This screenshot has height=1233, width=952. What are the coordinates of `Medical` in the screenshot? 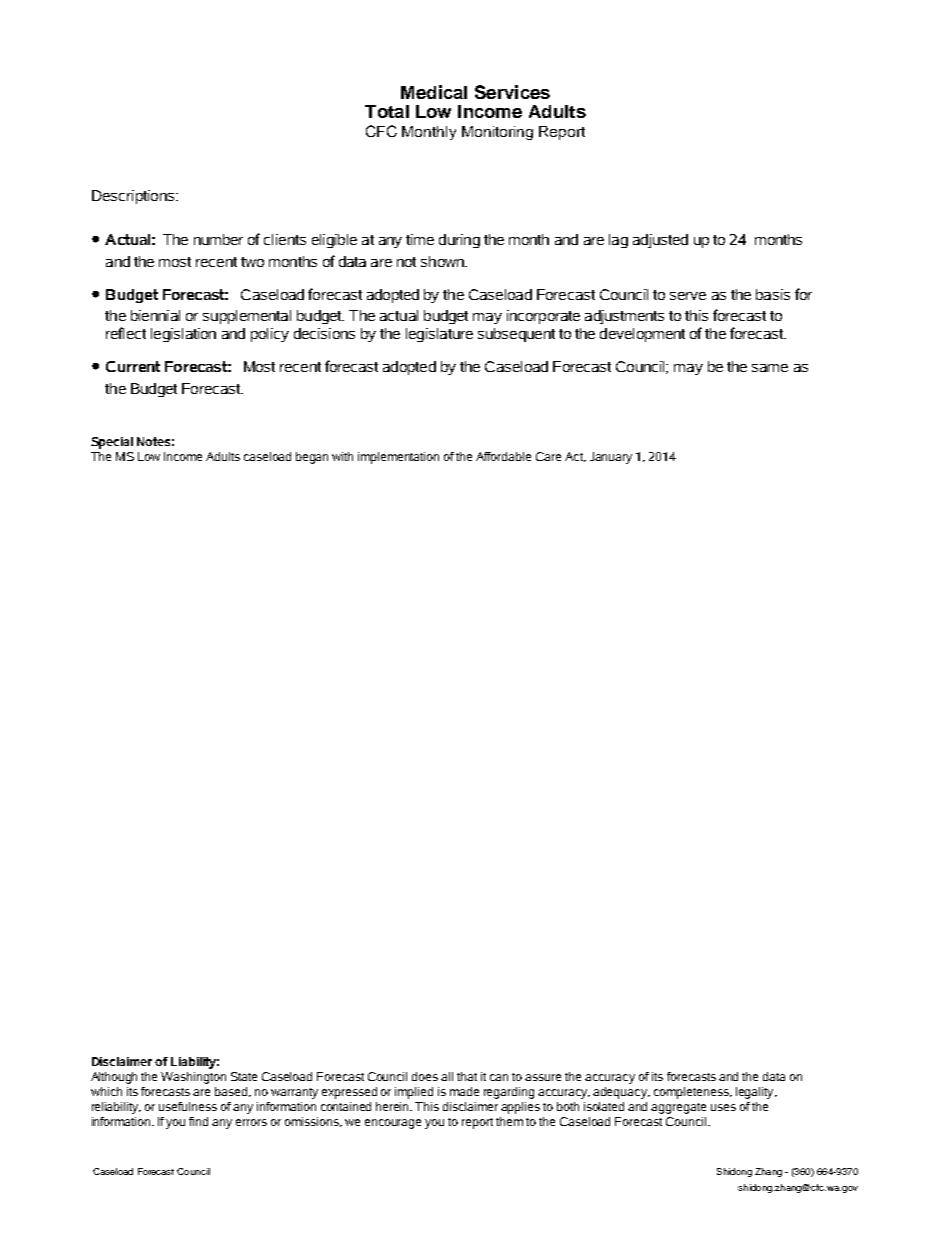 It's located at (434, 92).
